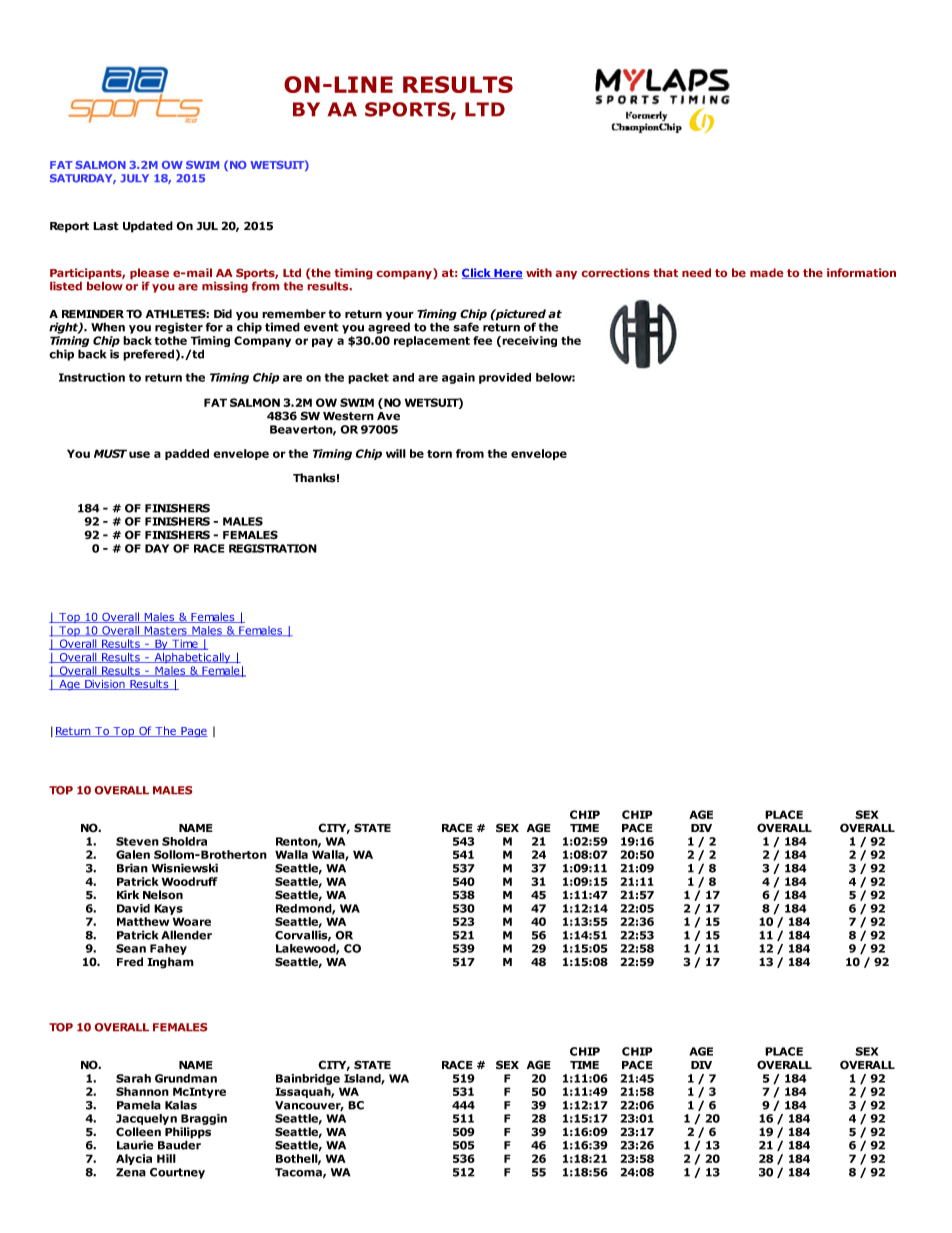  I want to click on Updated, so click(148, 227).
